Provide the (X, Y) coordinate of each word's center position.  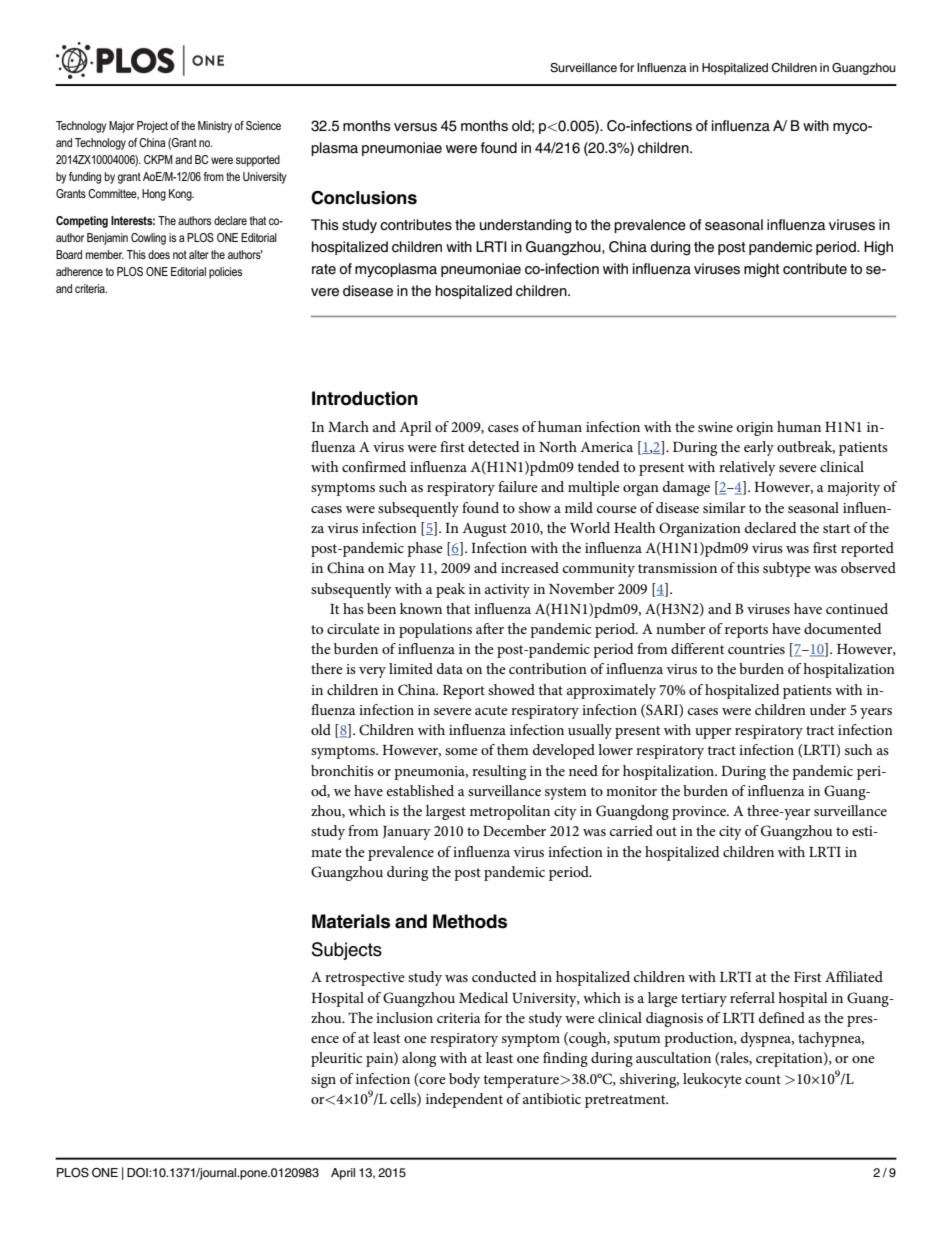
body (464, 1080)
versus (415, 127)
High (878, 248)
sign (323, 1081)
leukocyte (712, 1080)
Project (152, 127)
